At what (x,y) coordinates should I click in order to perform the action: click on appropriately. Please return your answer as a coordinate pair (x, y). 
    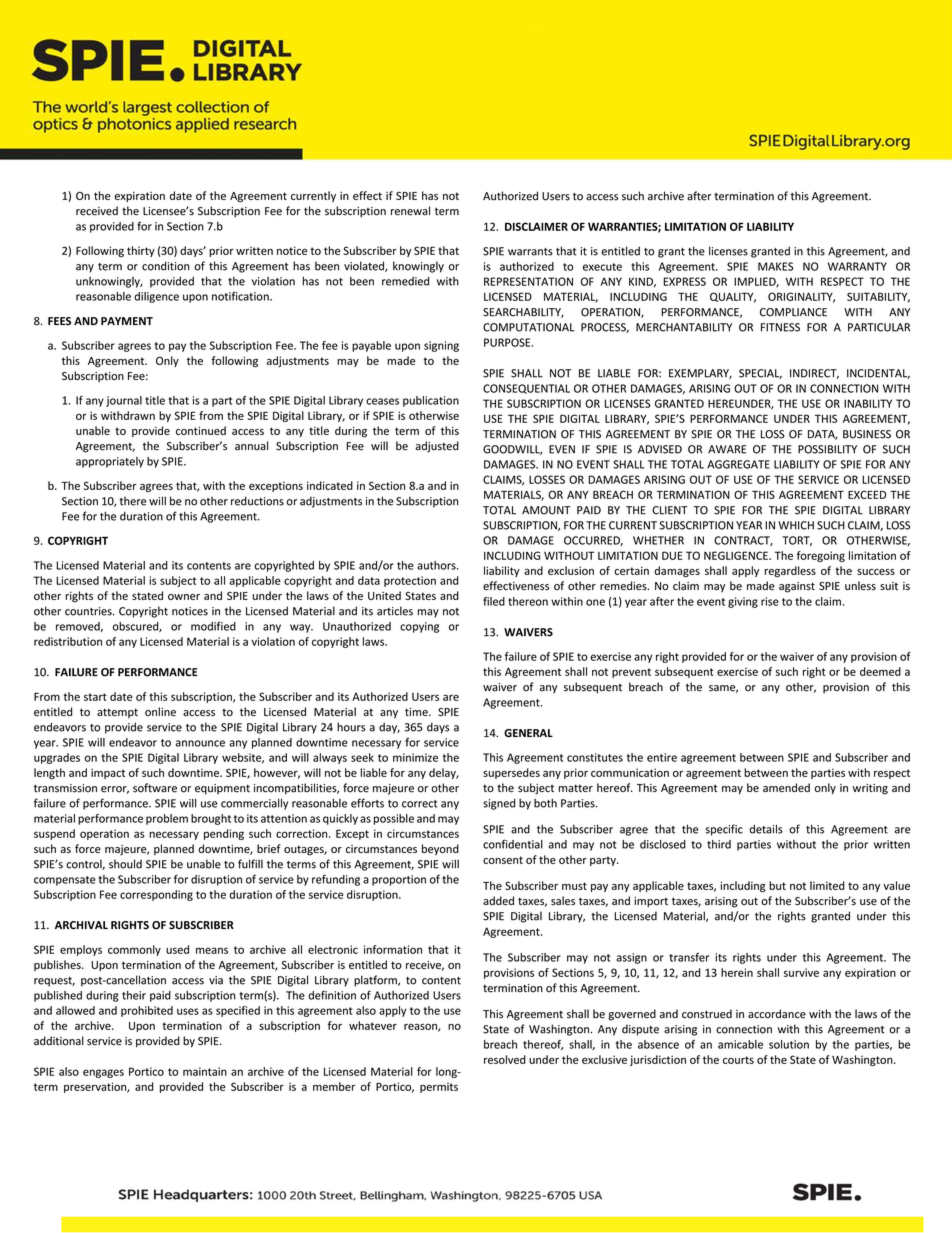
    Looking at the image, I should click on (110, 462).
